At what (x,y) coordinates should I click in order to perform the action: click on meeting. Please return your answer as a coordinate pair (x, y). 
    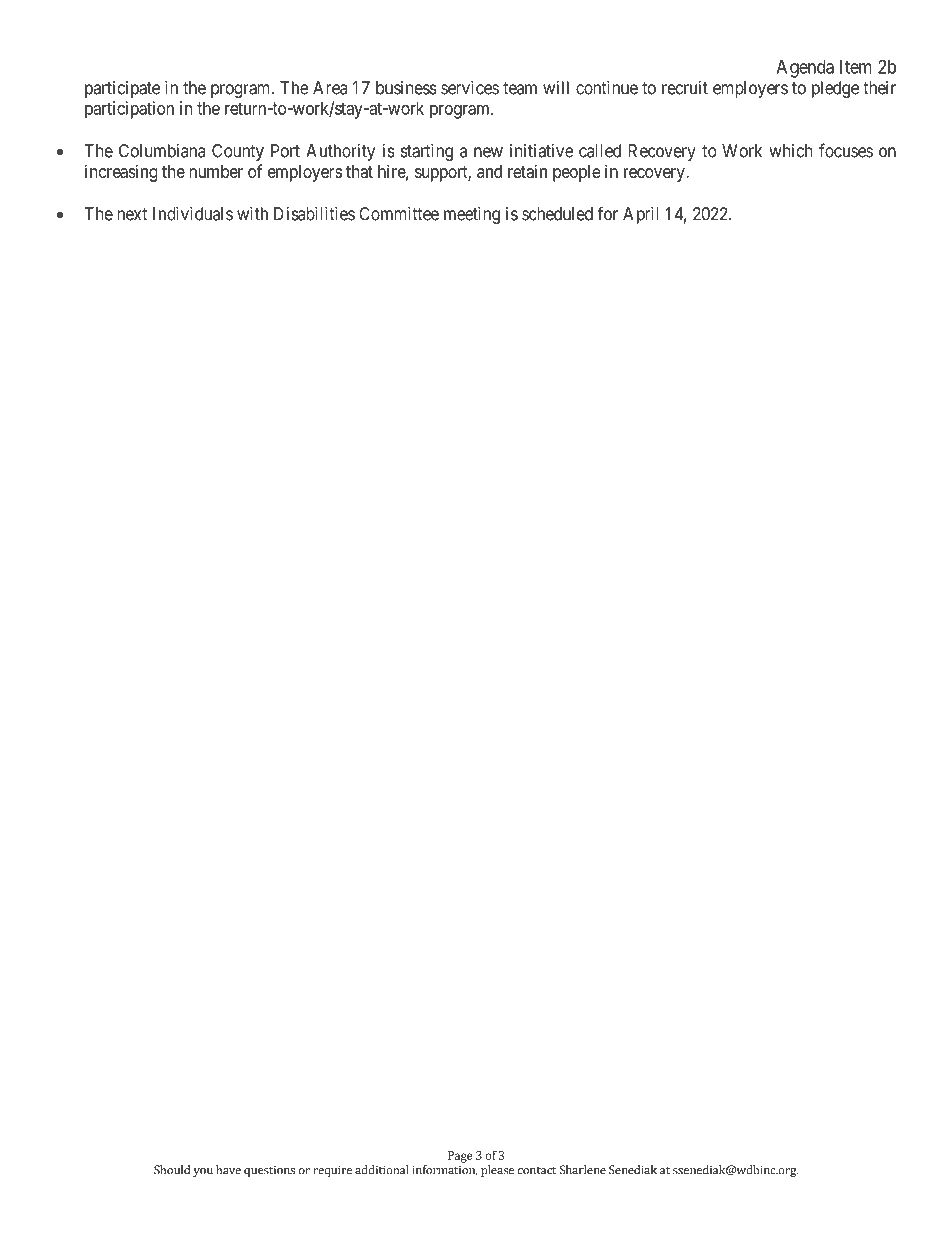
    Looking at the image, I should click on (472, 215).
